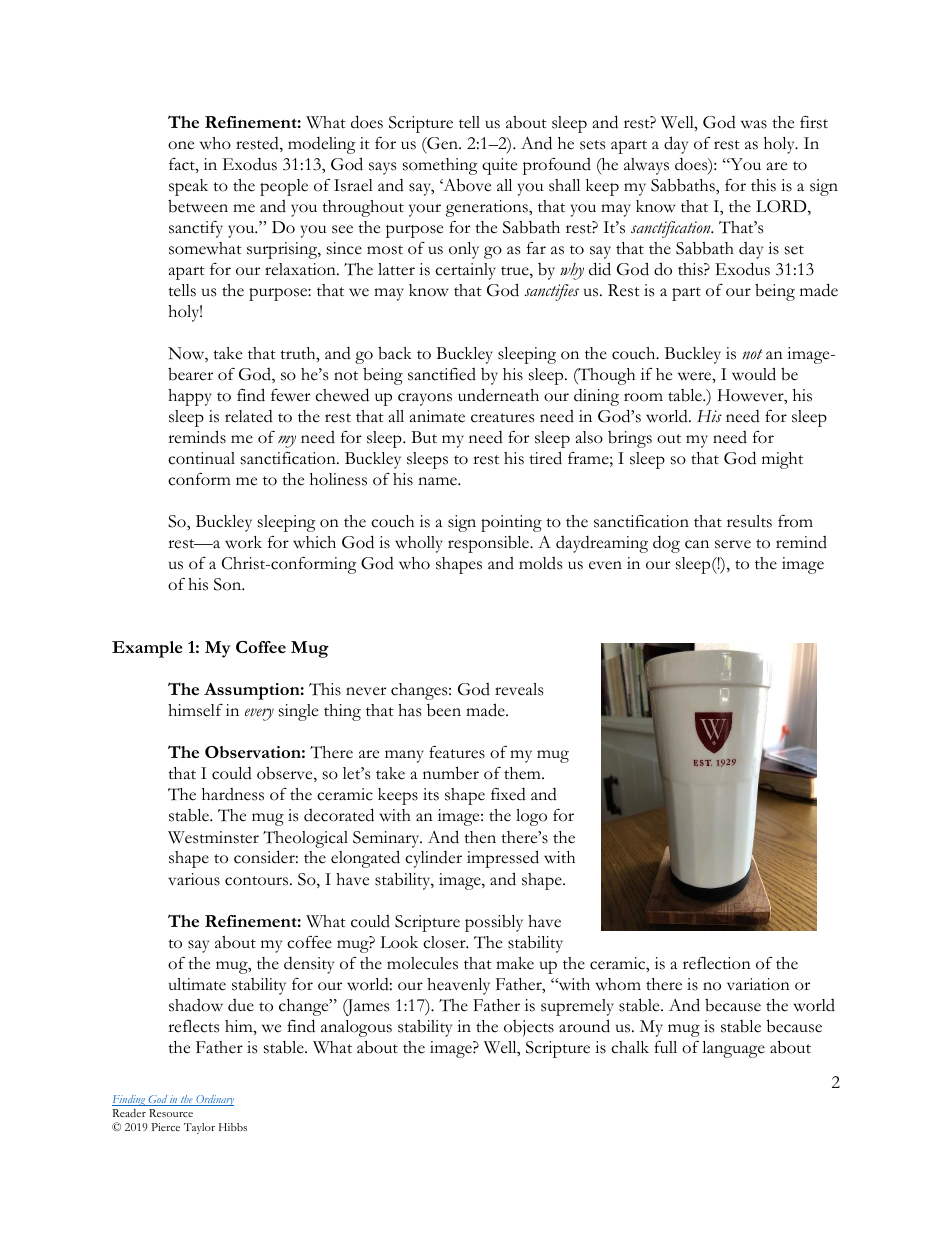 The height and width of the screenshot is (1233, 952). I want to click on can, so click(697, 544).
